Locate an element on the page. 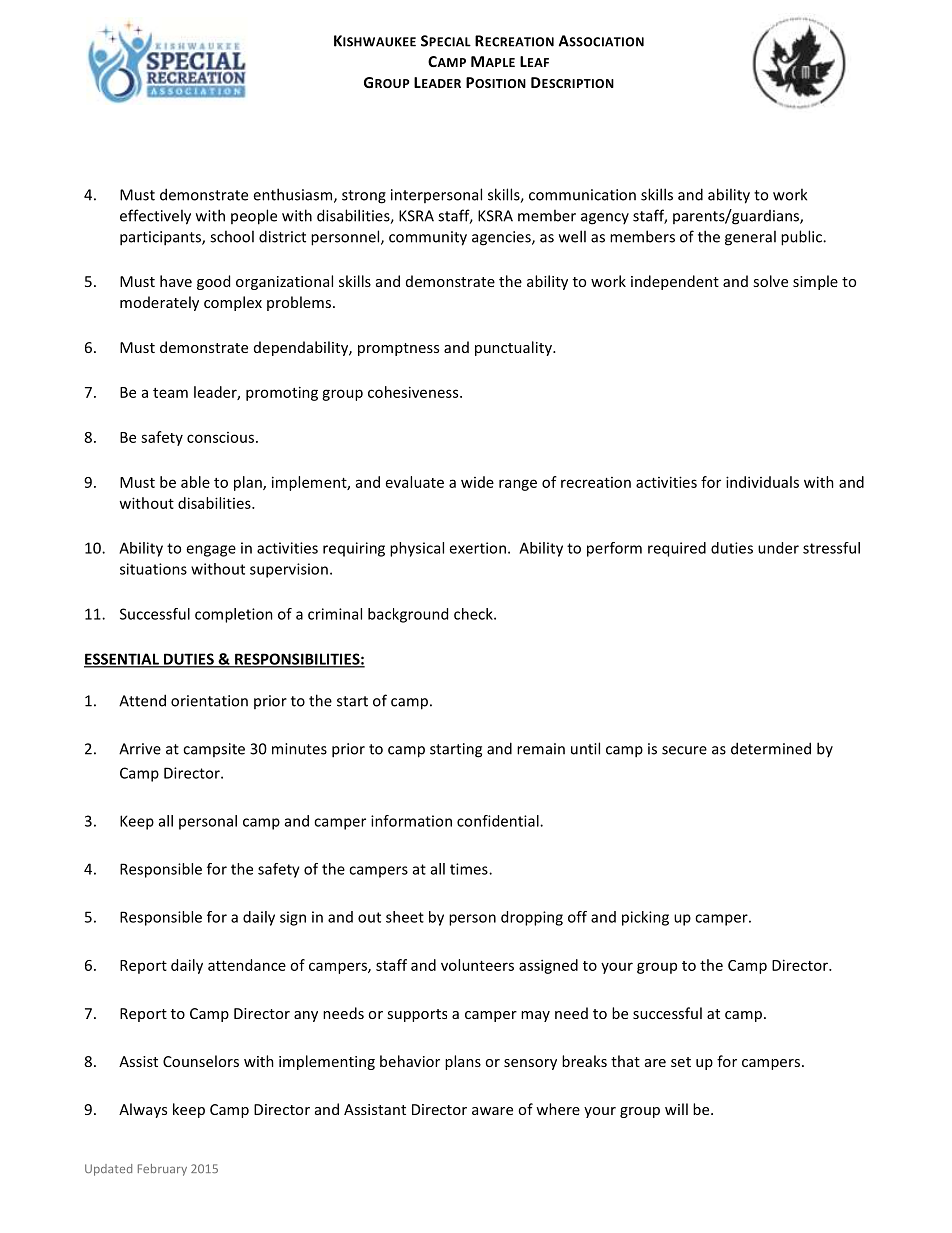  general is located at coordinates (750, 238).
